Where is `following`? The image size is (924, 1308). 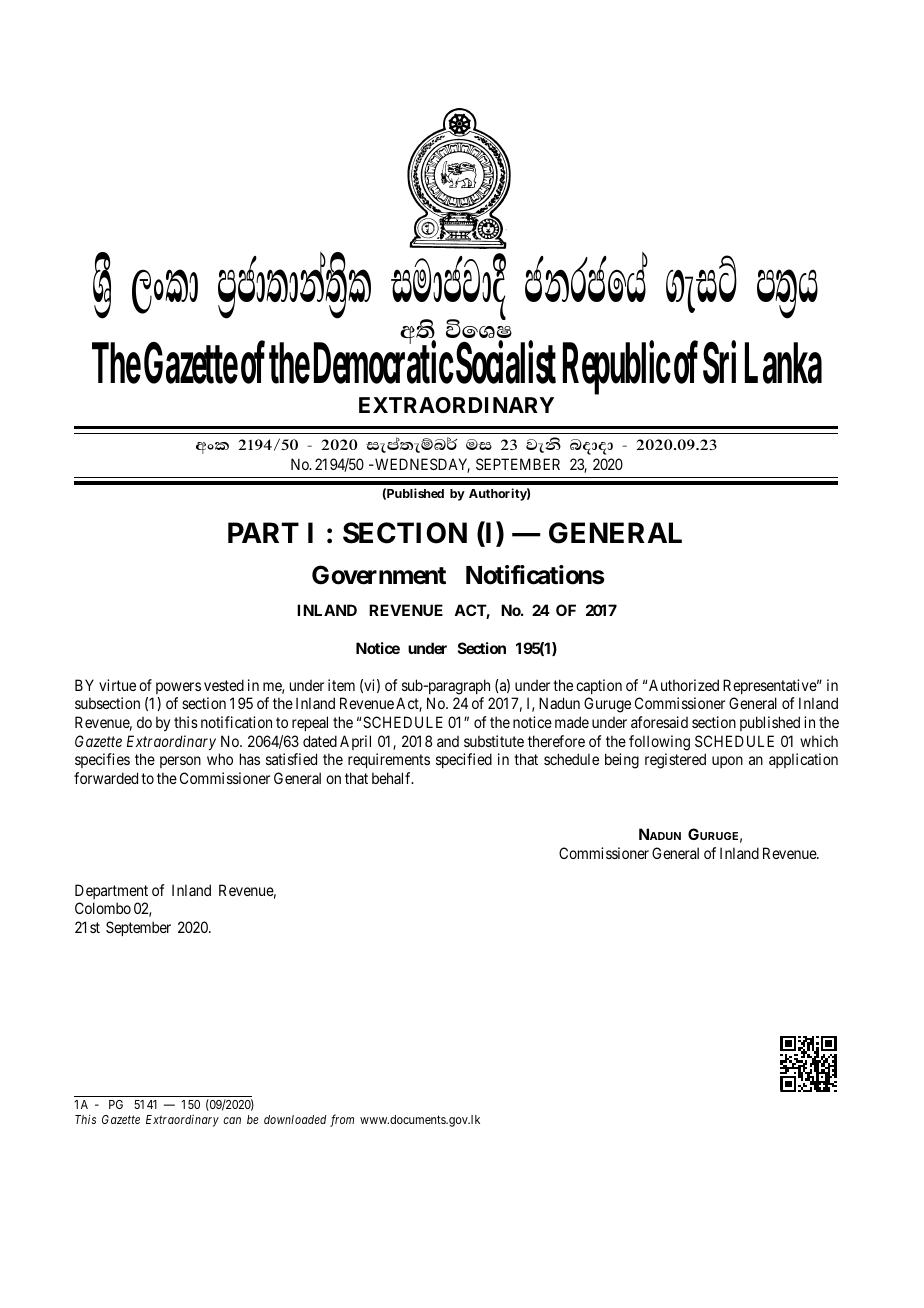 following is located at coordinates (659, 743).
